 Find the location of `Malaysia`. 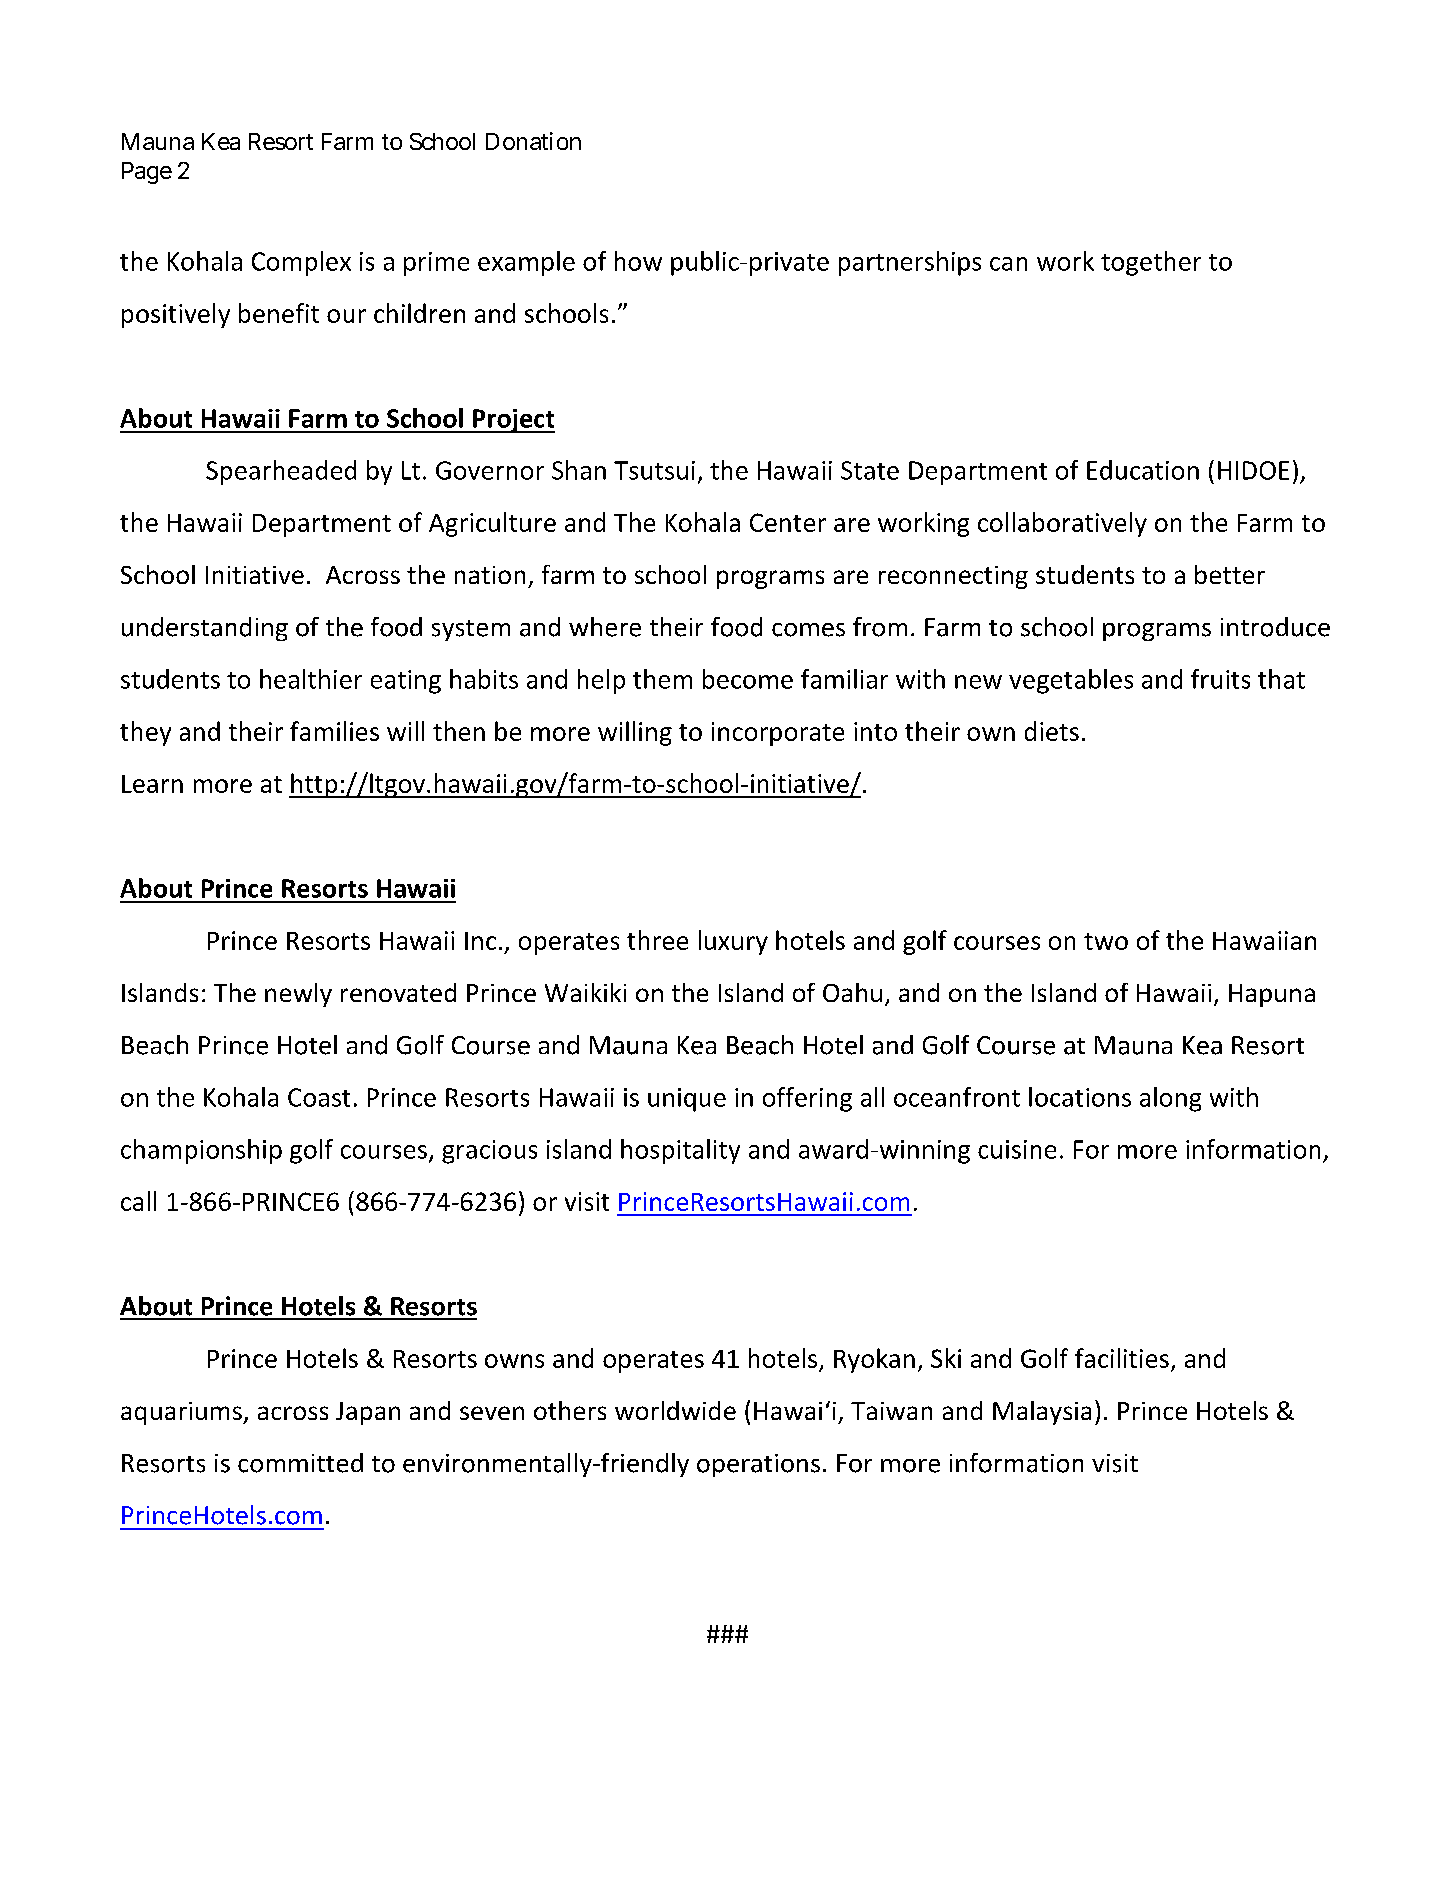

Malaysia is located at coordinates (1042, 1413).
